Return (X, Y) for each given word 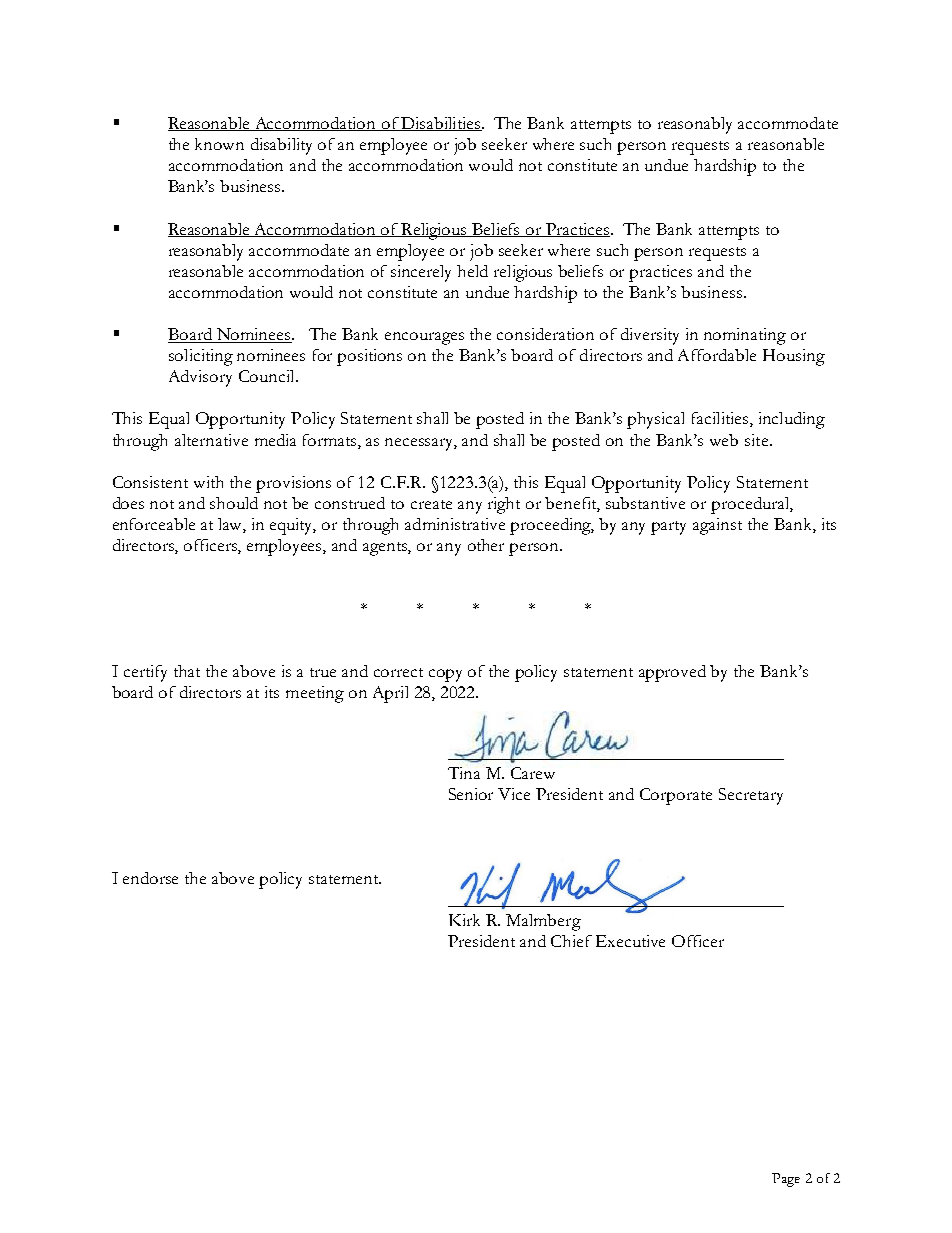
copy (445, 675)
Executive (630, 941)
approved (672, 673)
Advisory (200, 378)
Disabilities (441, 124)
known (219, 144)
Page (786, 1180)
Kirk (464, 920)
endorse (150, 878)
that (187, 671)
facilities (721, 419)
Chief (571, 941)
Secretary (751, 796)
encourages (424, 338)
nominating (745, 336)
